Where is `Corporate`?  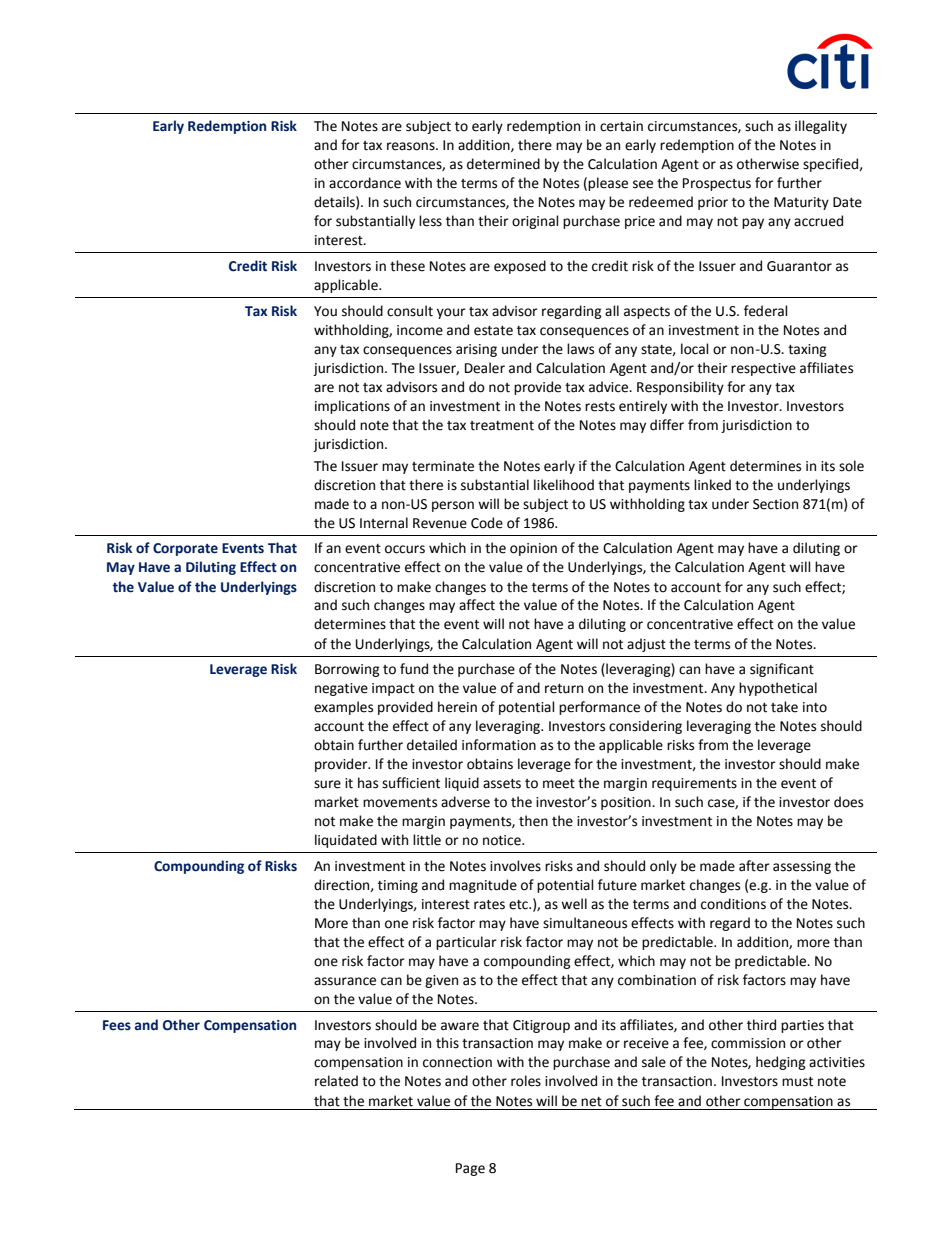 Corporate is located at coordinates (185, 549).
